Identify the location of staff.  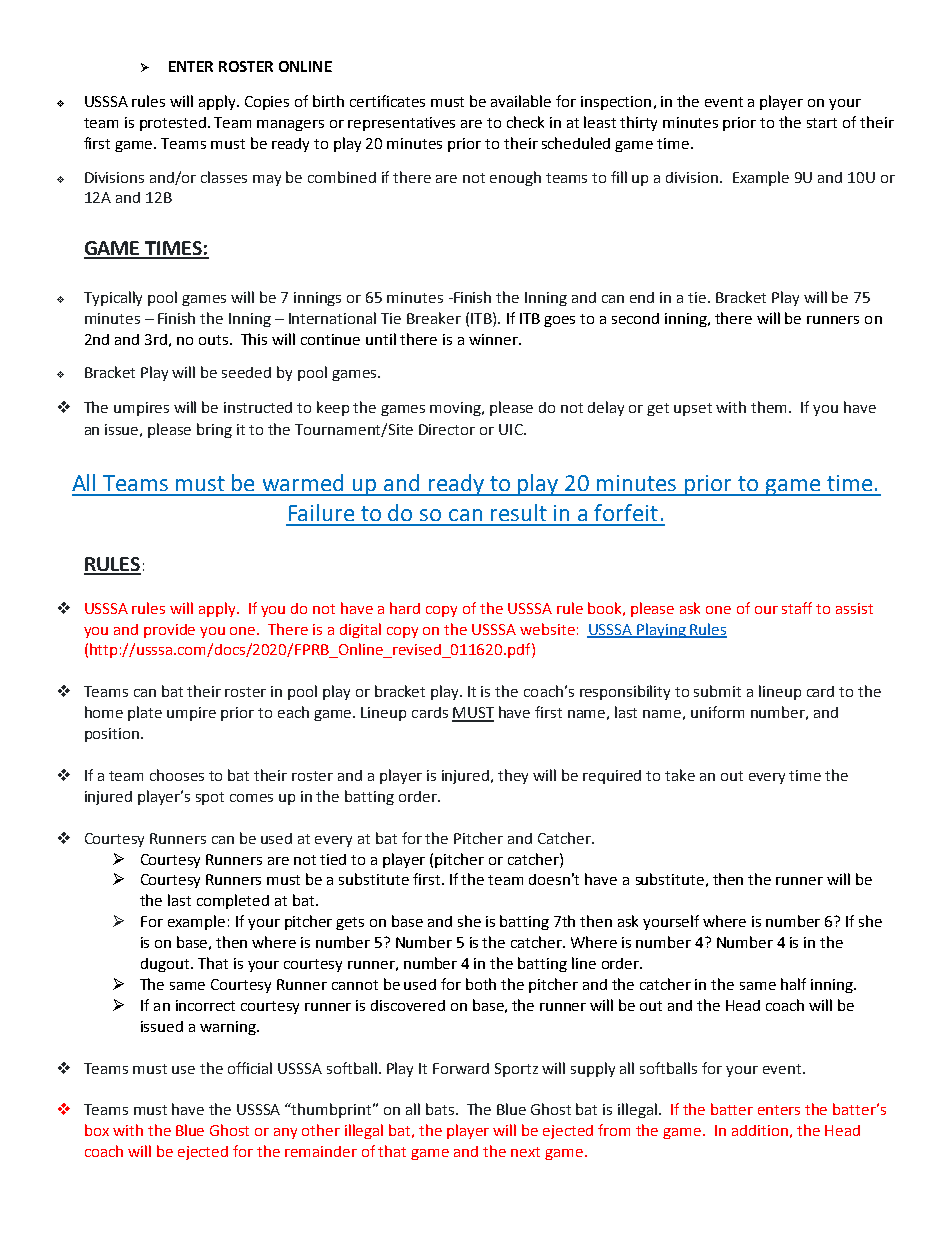
(797, 608).
